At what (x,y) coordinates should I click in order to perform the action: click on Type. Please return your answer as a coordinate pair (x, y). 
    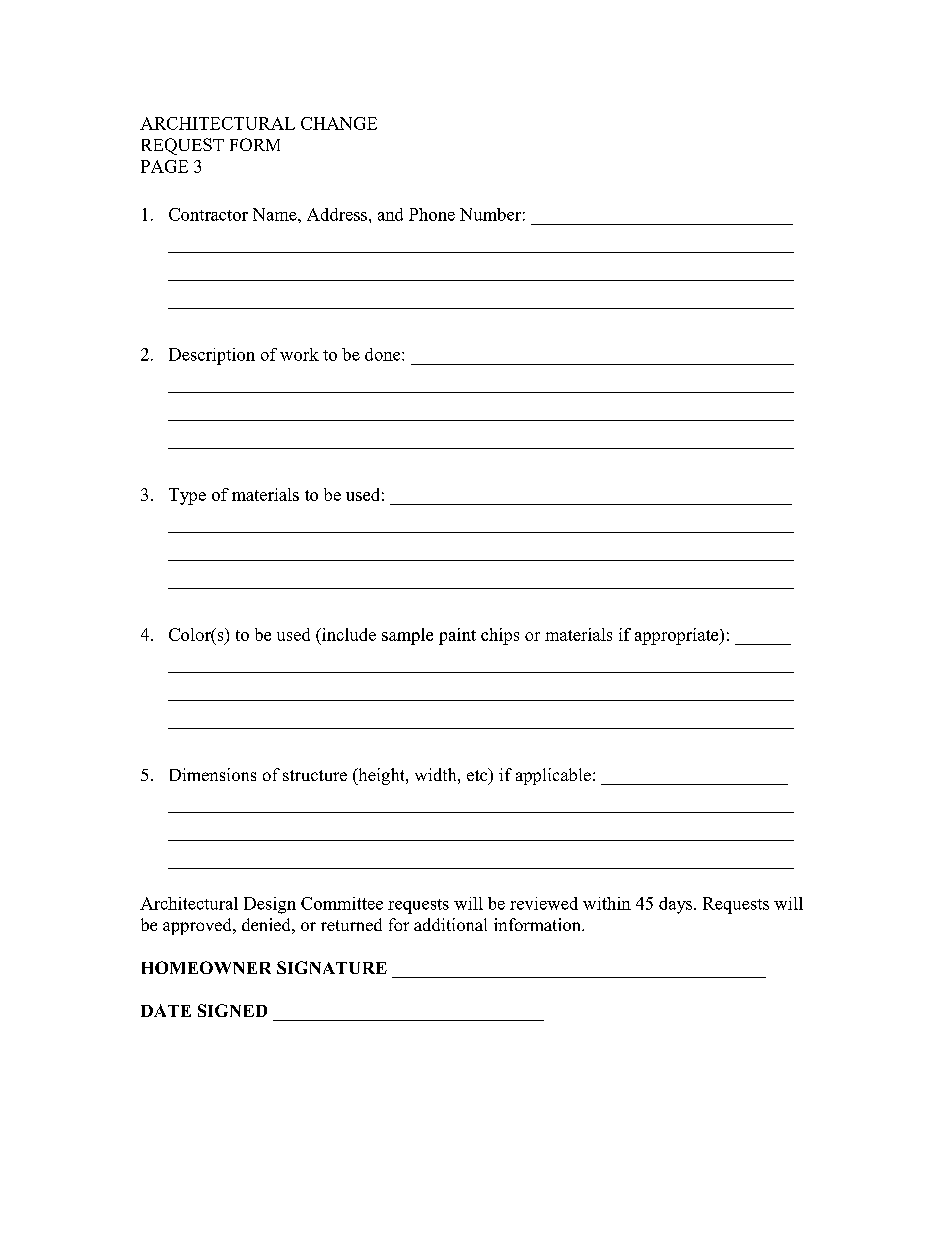
    Looking at the image, I should click on (187, 496).
